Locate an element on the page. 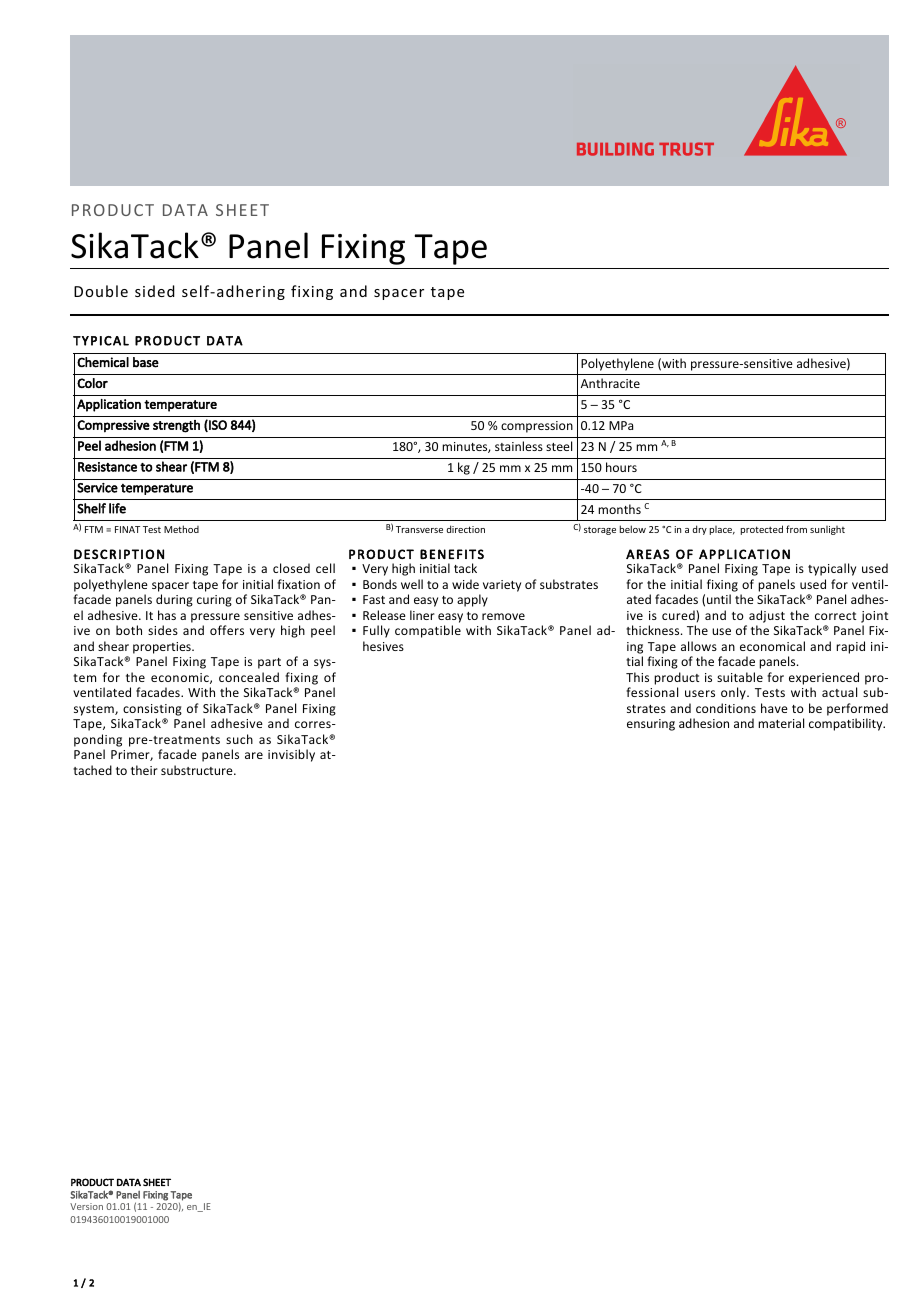 Image resolution: width=924 pixels, height=1308 pixels. sided is located at coordinates (155, 291).
